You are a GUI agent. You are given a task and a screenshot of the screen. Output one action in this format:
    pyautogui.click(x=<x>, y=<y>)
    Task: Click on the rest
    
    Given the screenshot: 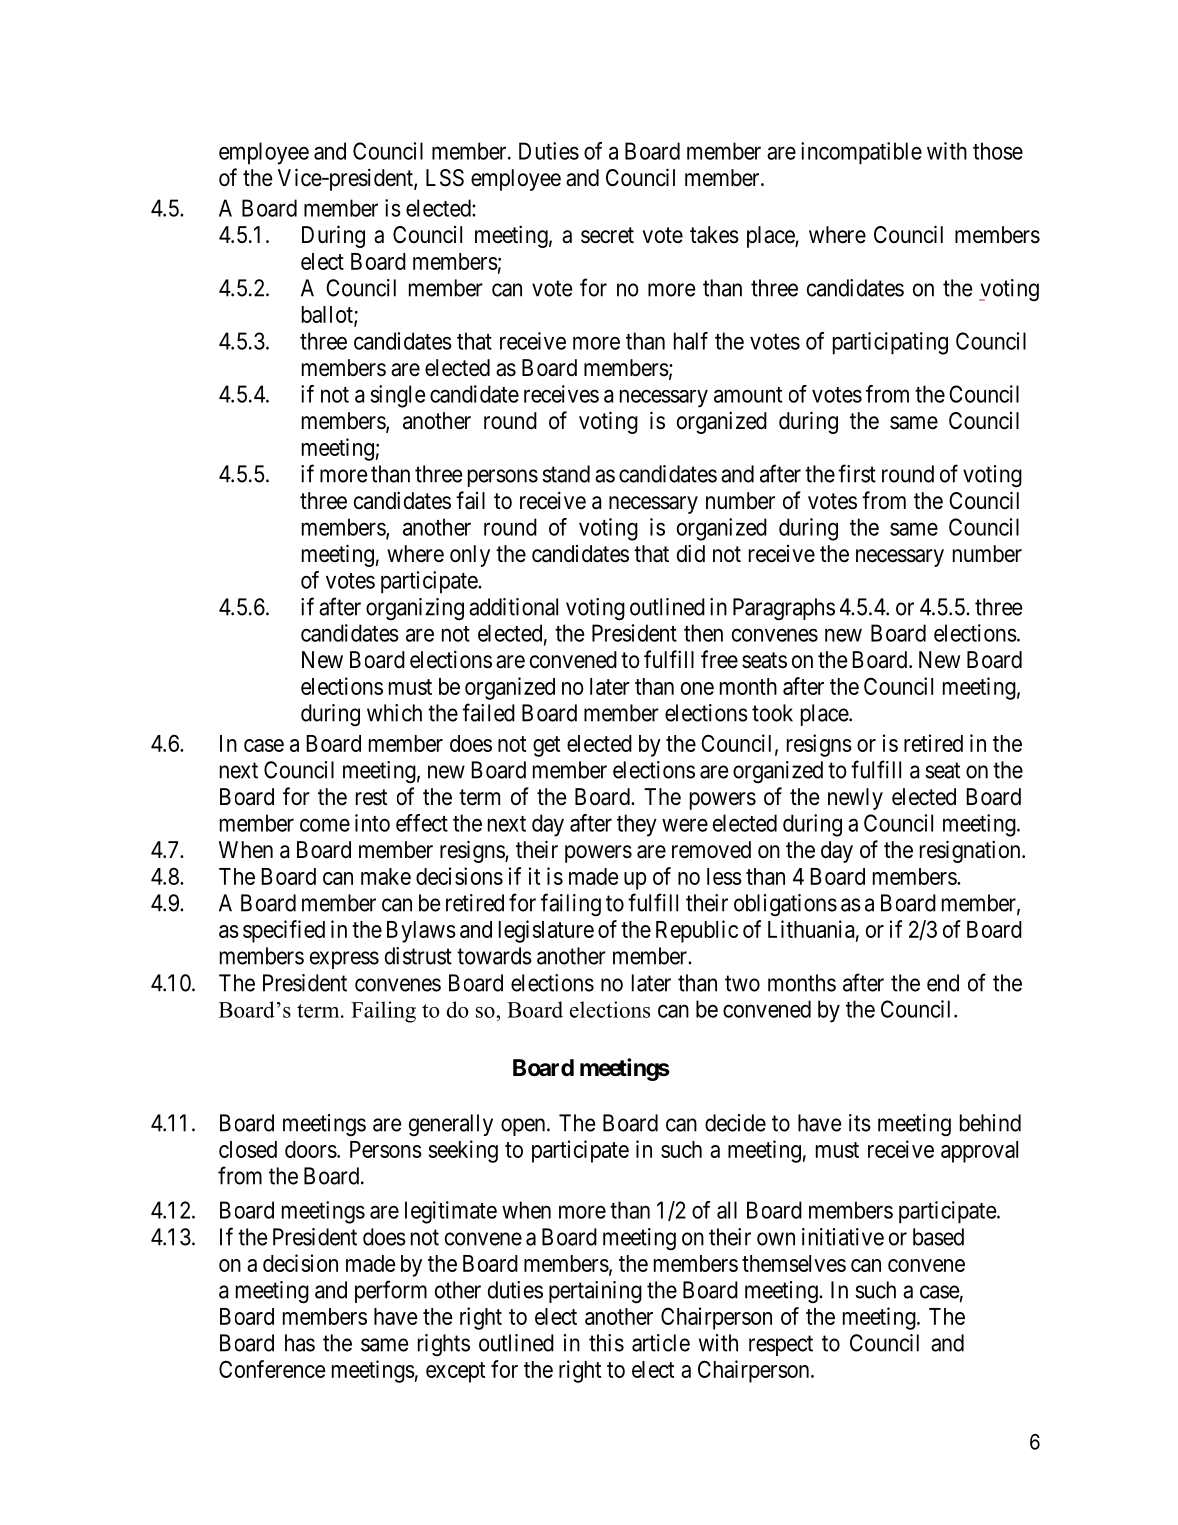 What is the action you would take?
    pyautogui.click(x=372, y=797)
